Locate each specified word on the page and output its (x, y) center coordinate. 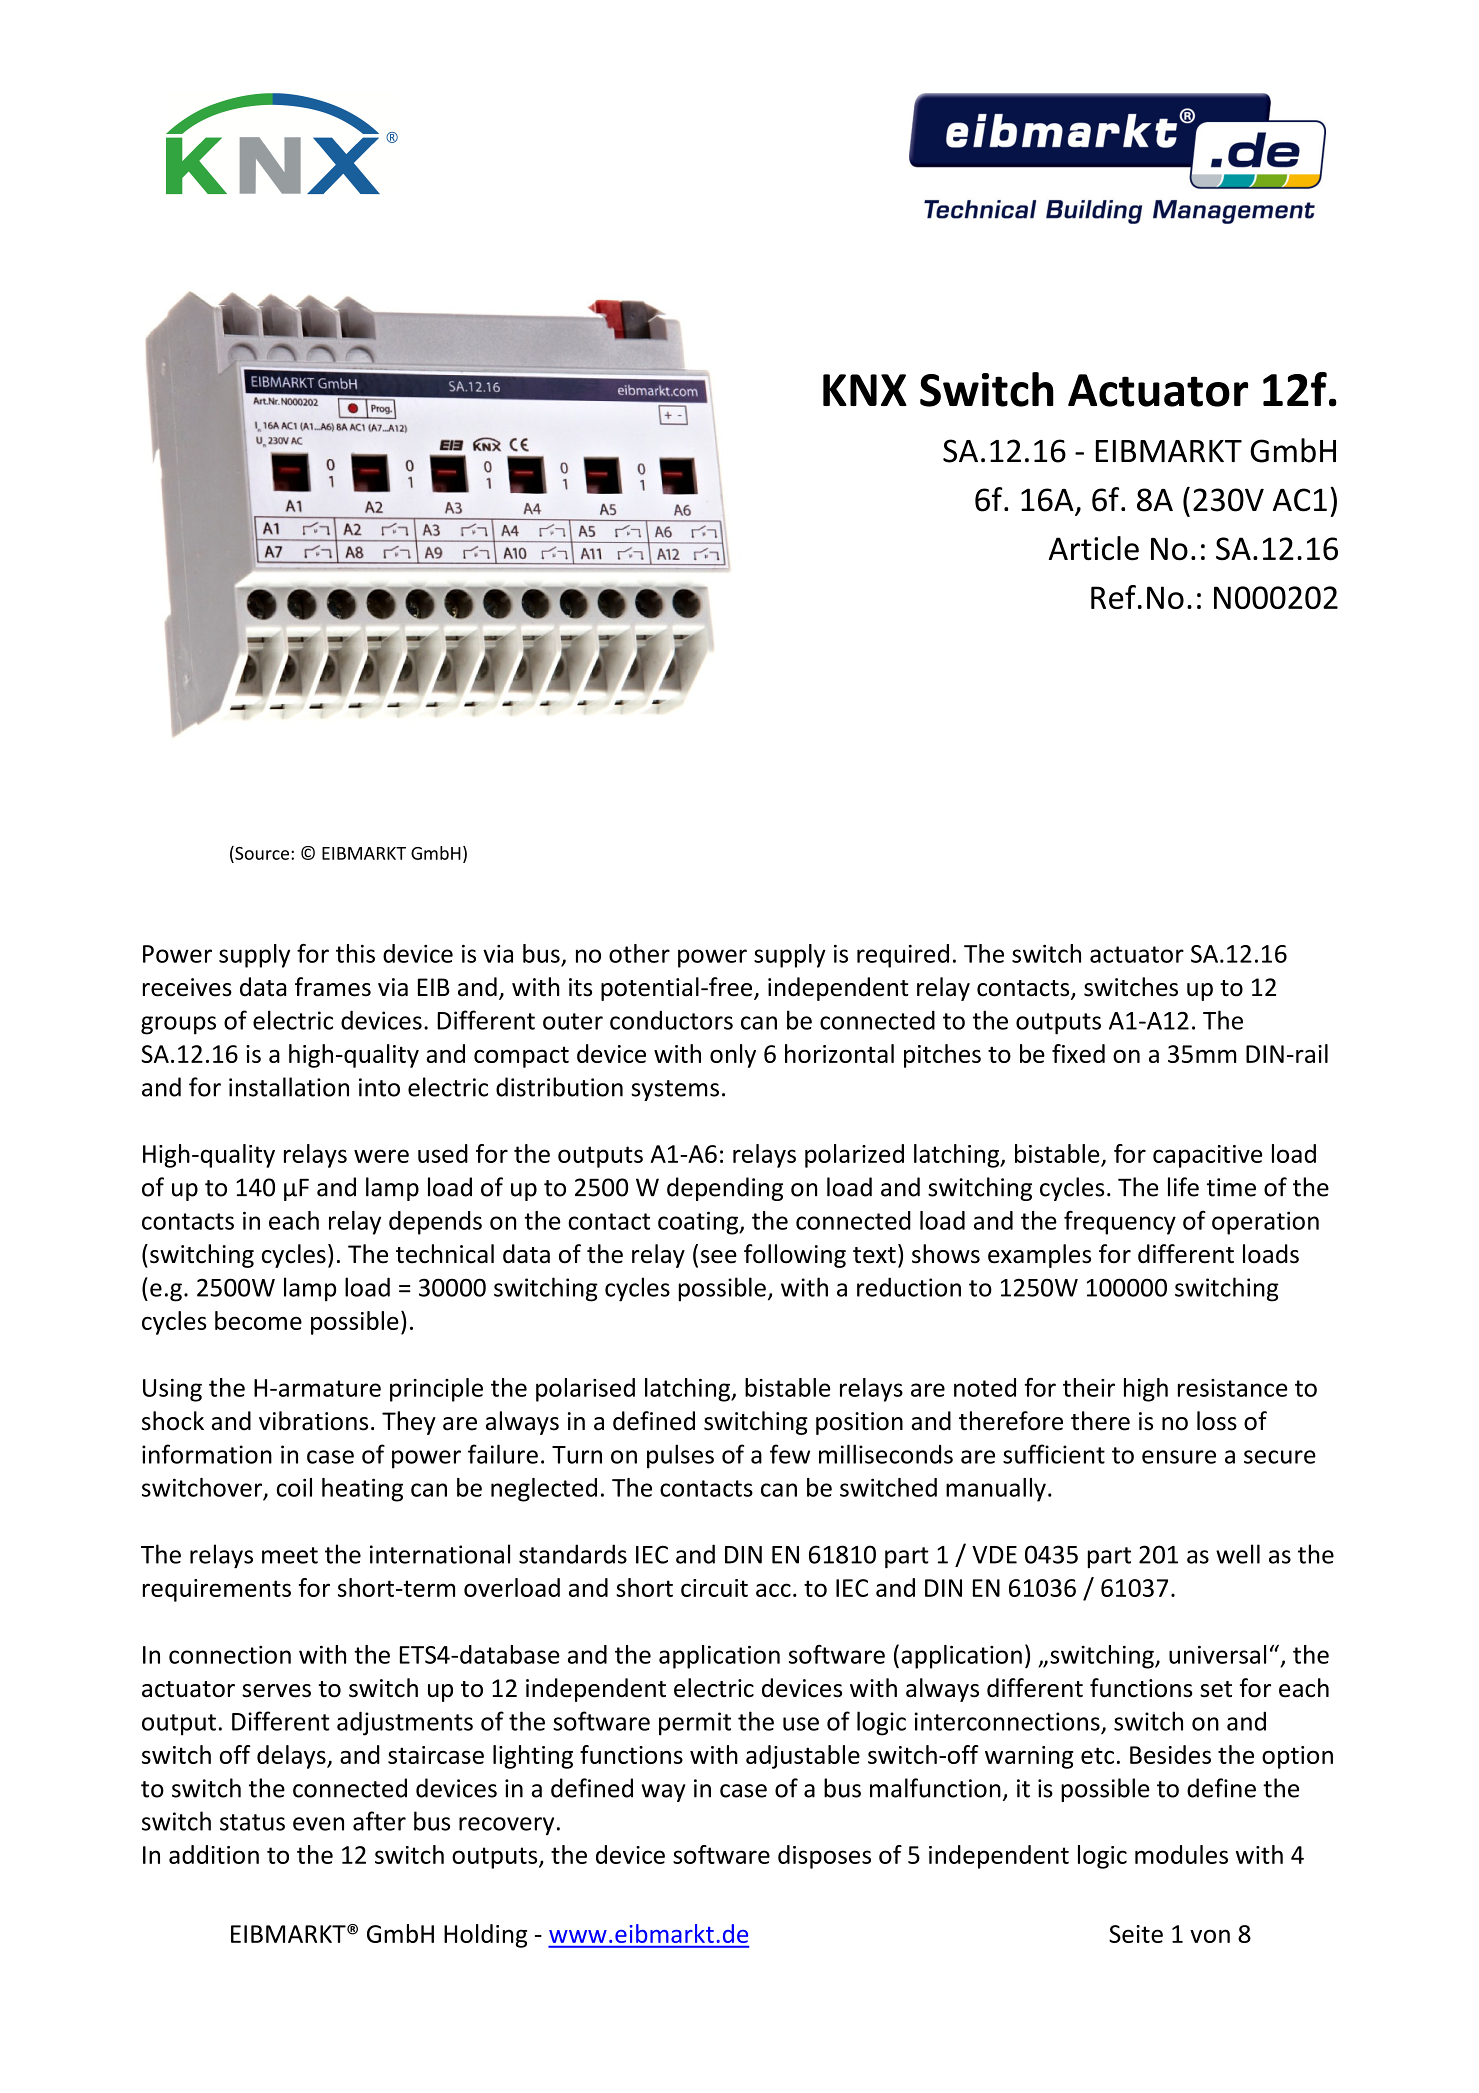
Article (1094, 548)
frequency (1120, 1222)
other (639, 953)
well (1238, 1554)
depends (435, 1223)
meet (290, 1555)
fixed (1078, 1053)
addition (214, 1854)
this (355, 953)
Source (262, 853)
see (719, 1257)
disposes (824, 1857)
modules (1181, 1854)
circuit (714, 1588)
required (903, 956)
